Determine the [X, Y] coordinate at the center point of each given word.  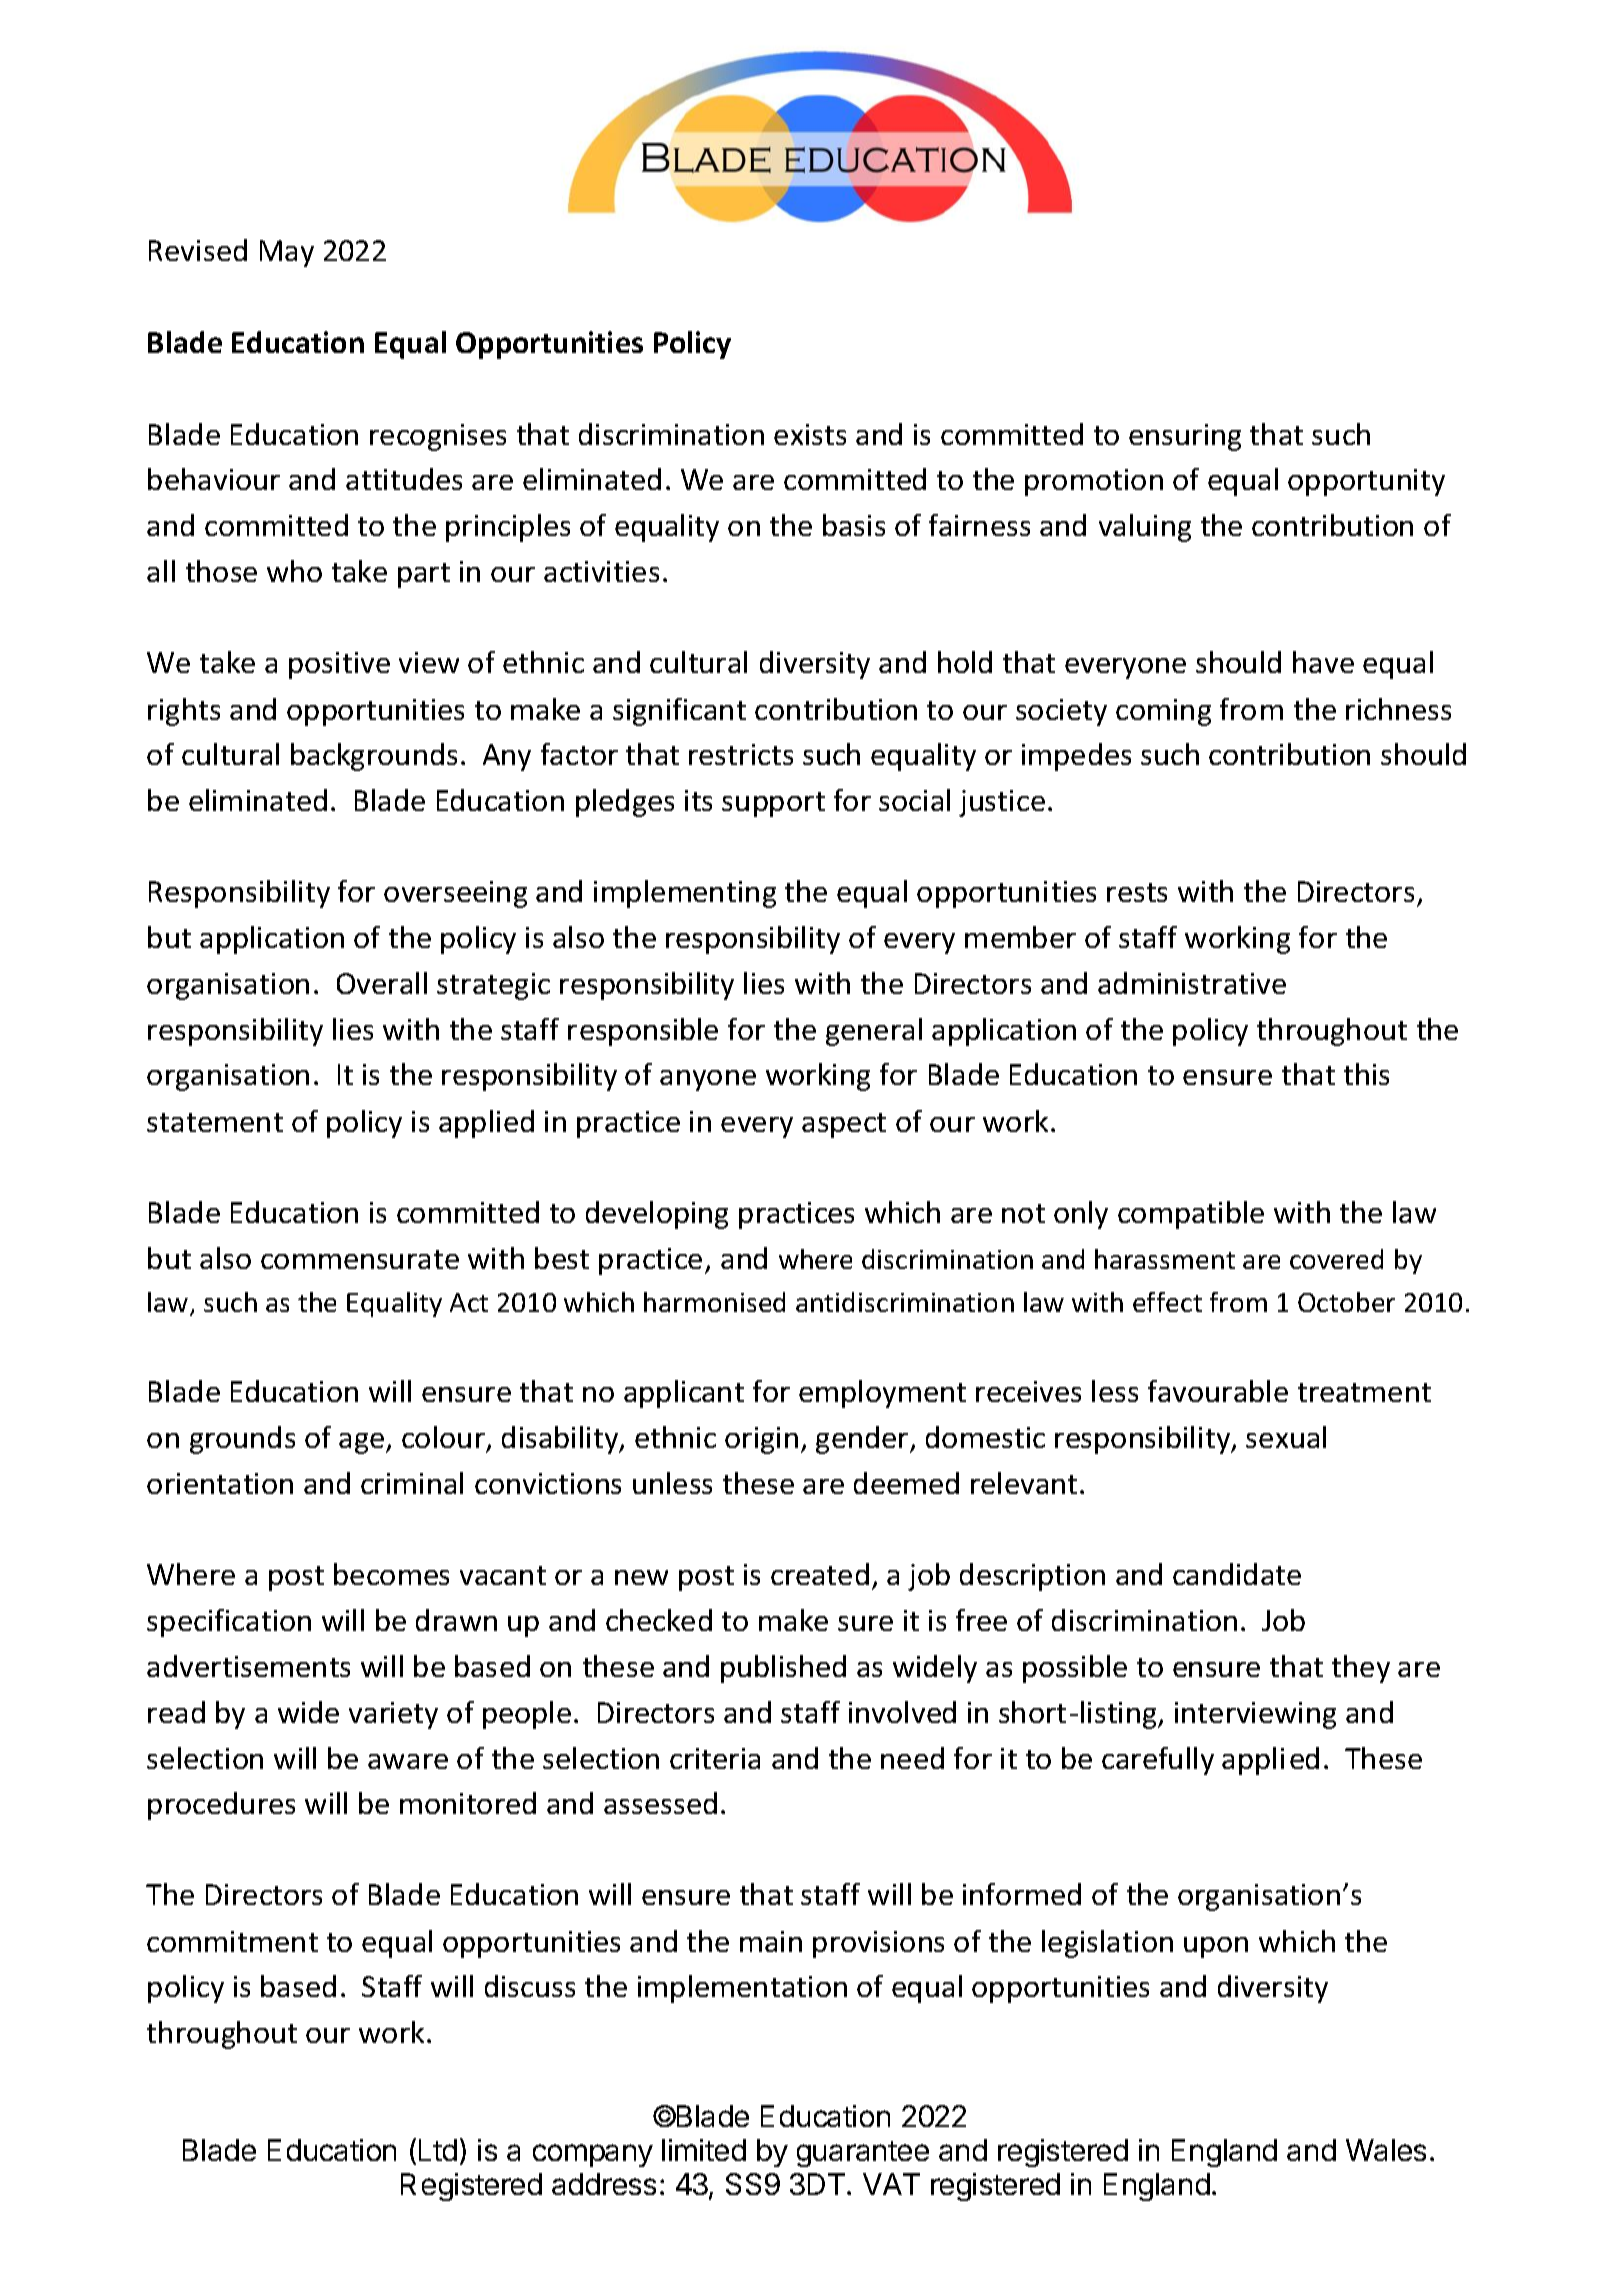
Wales [1386, 2150]
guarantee [863, 2154]
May [287, 253]
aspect [844, 1125]
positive [339, 665]
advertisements [248, 1666]
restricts [741, 754]
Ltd [438, 2150]
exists [810, 434]
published [783, 1669]
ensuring [1185, 437]
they [1361, 1669]
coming [1163, 712]
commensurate [360, 1259]
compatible [1191, 1215]
